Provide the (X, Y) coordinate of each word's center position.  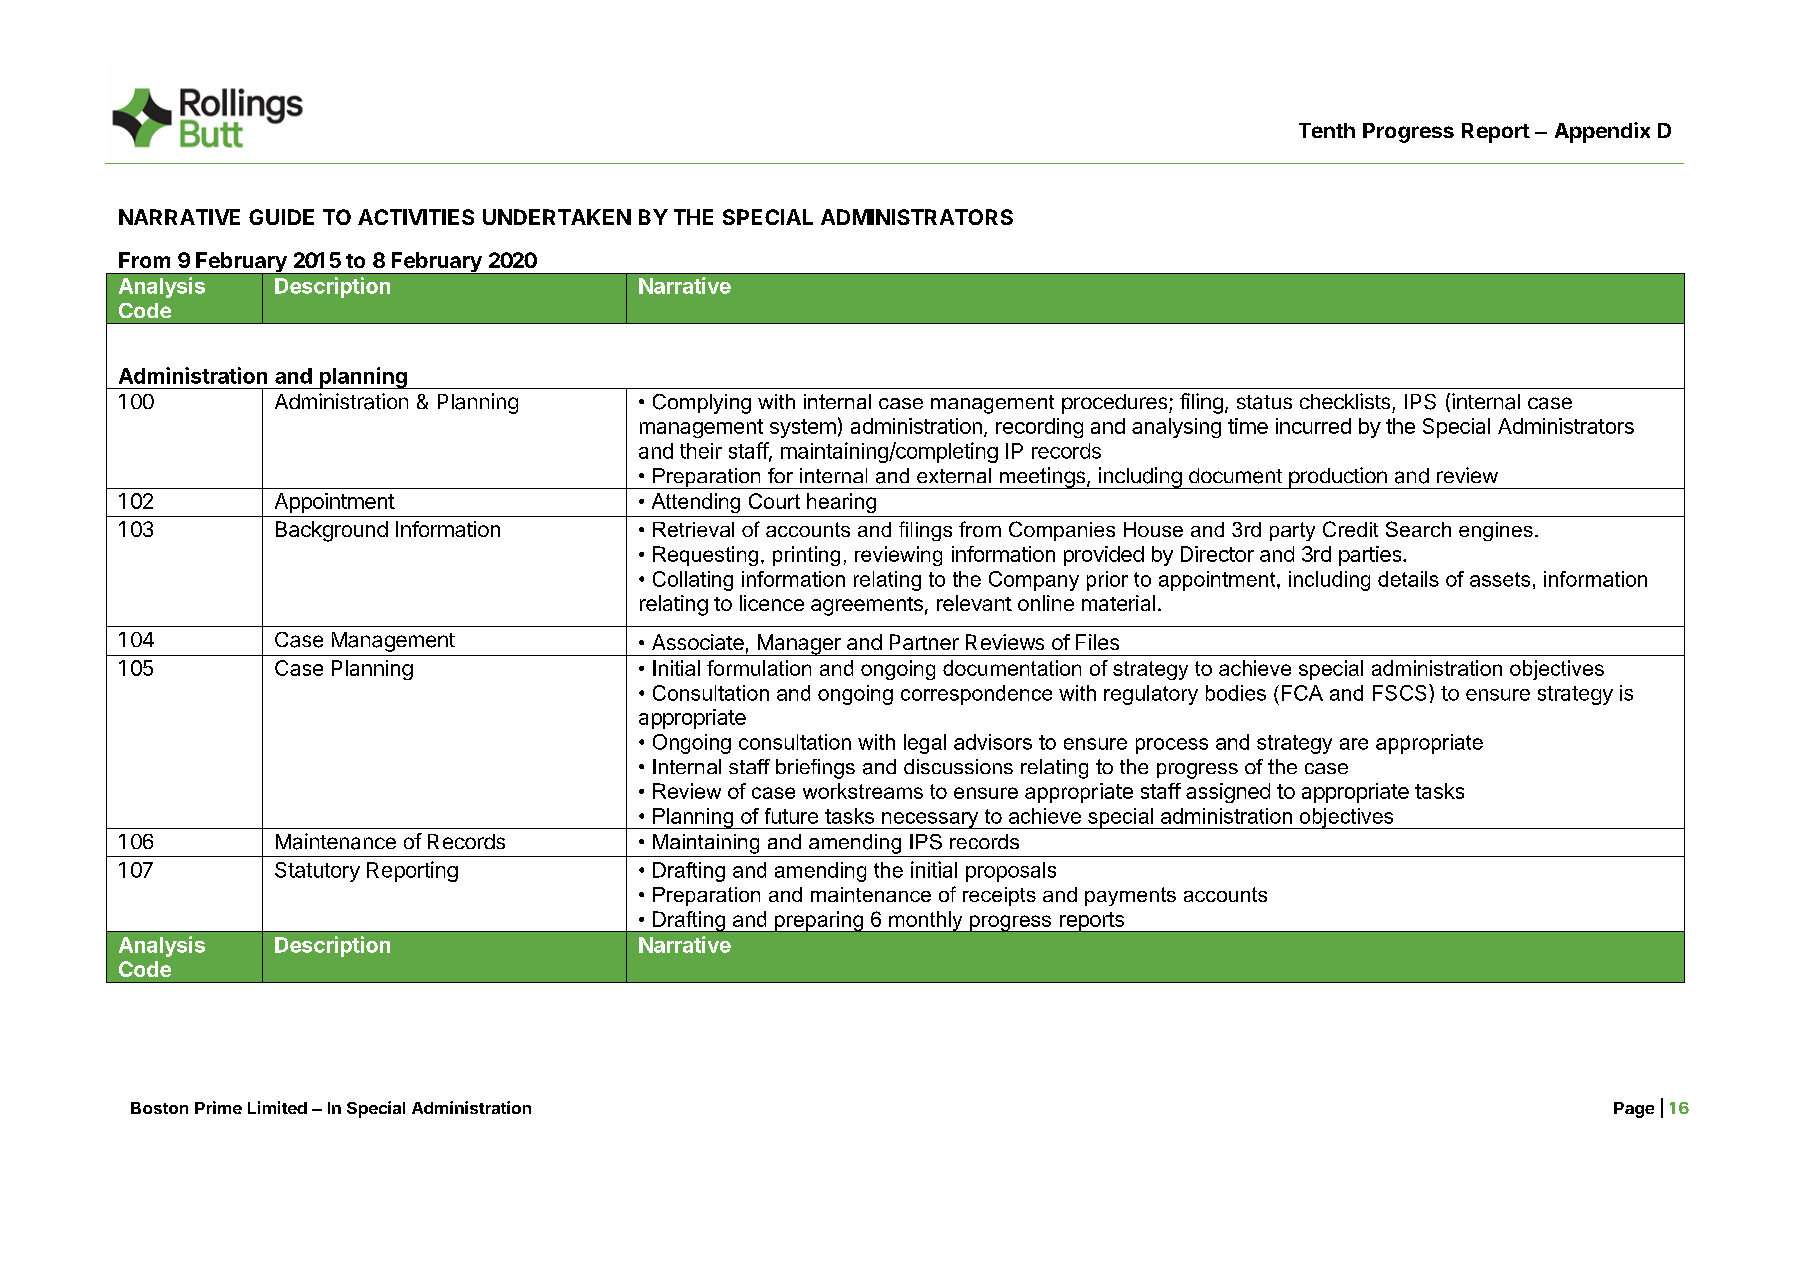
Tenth (1327, 130)
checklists (1345, 401)
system (803, 428)
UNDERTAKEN (557, 217)
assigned (1228, 793)
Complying (702, 404)
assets (1500, 579)
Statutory (317, 872)
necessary (930, 820)
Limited (277, 1107)
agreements (867, 606)
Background (332, 531)
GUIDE (281, 217)
